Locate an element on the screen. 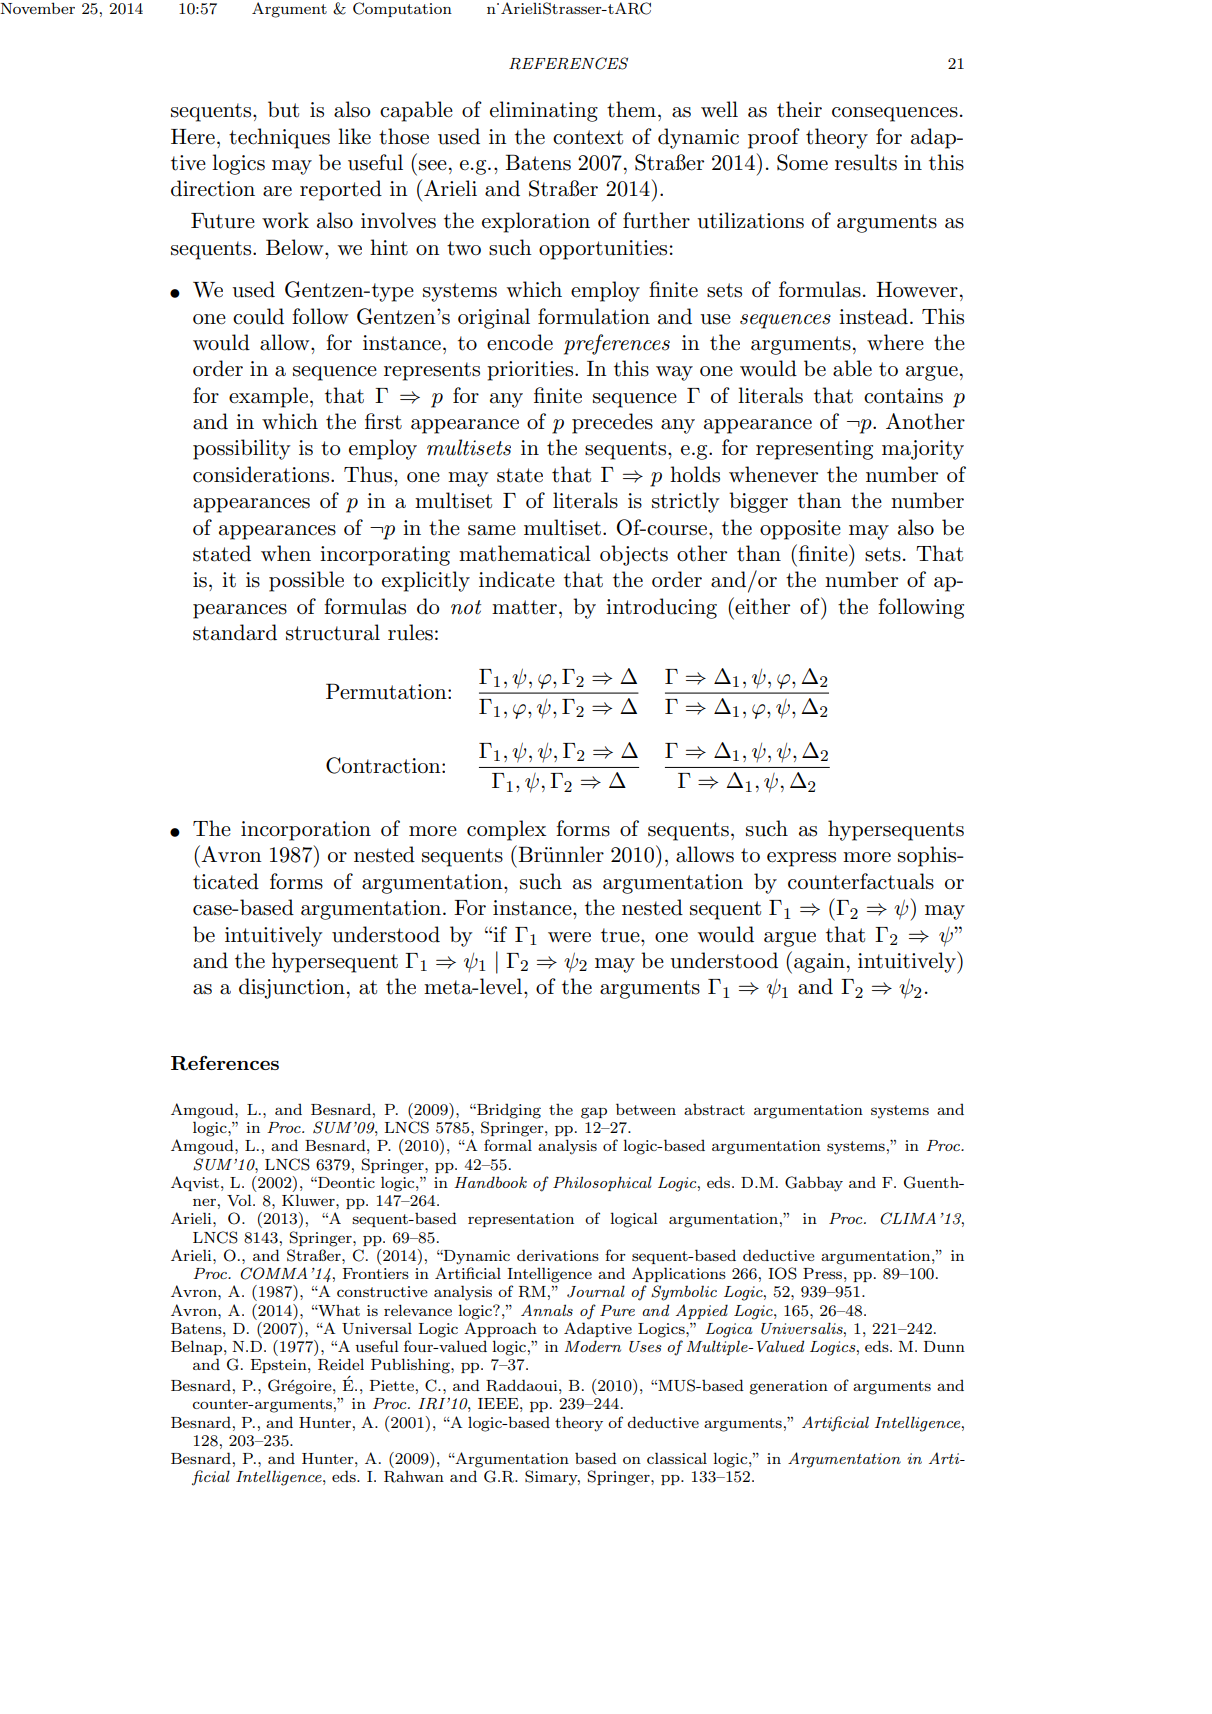 The image size is (1212, 1714). November is located at coordinates (38, 8).
